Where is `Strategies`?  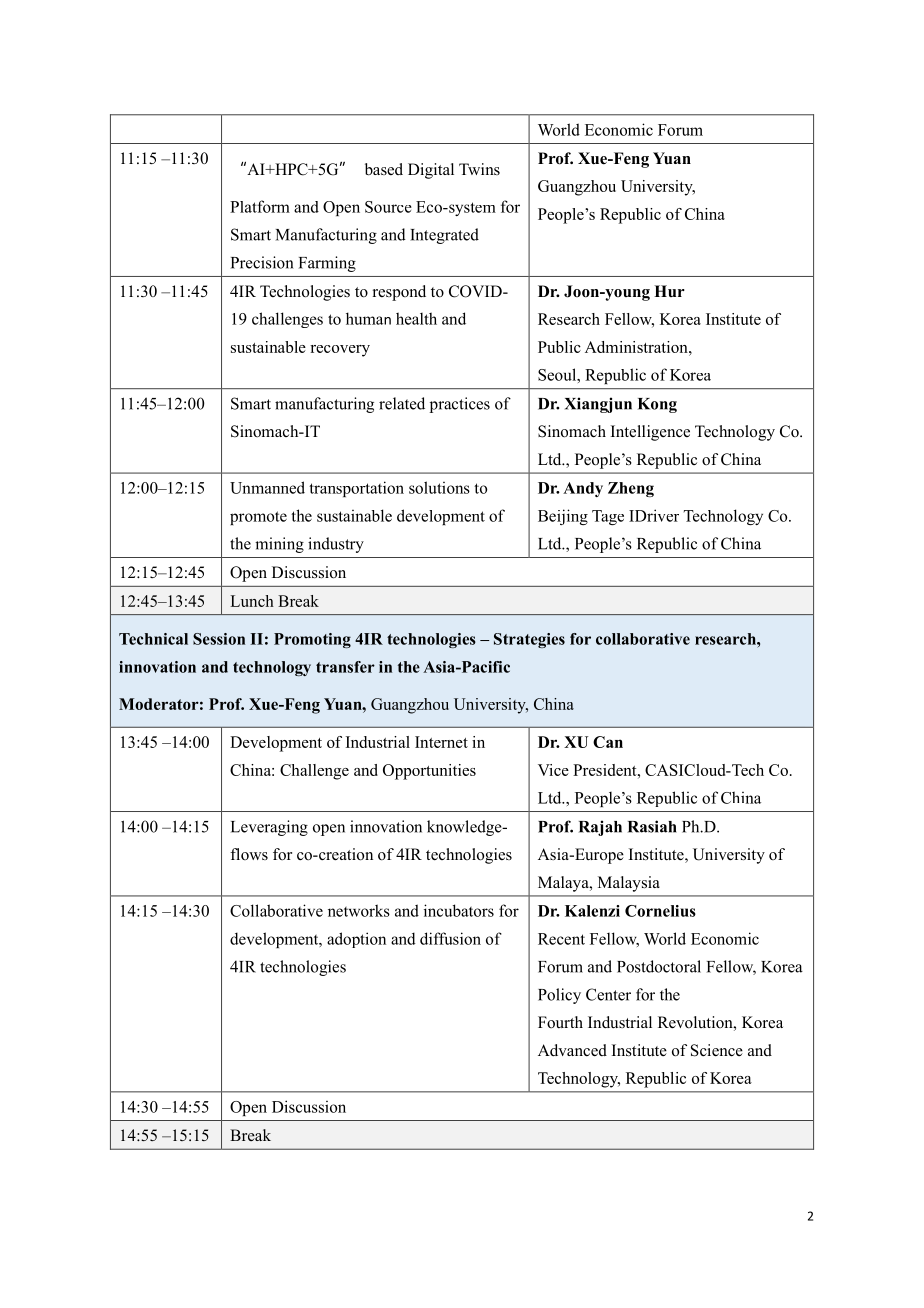 Strategies is located at coordinates (529, 640).
